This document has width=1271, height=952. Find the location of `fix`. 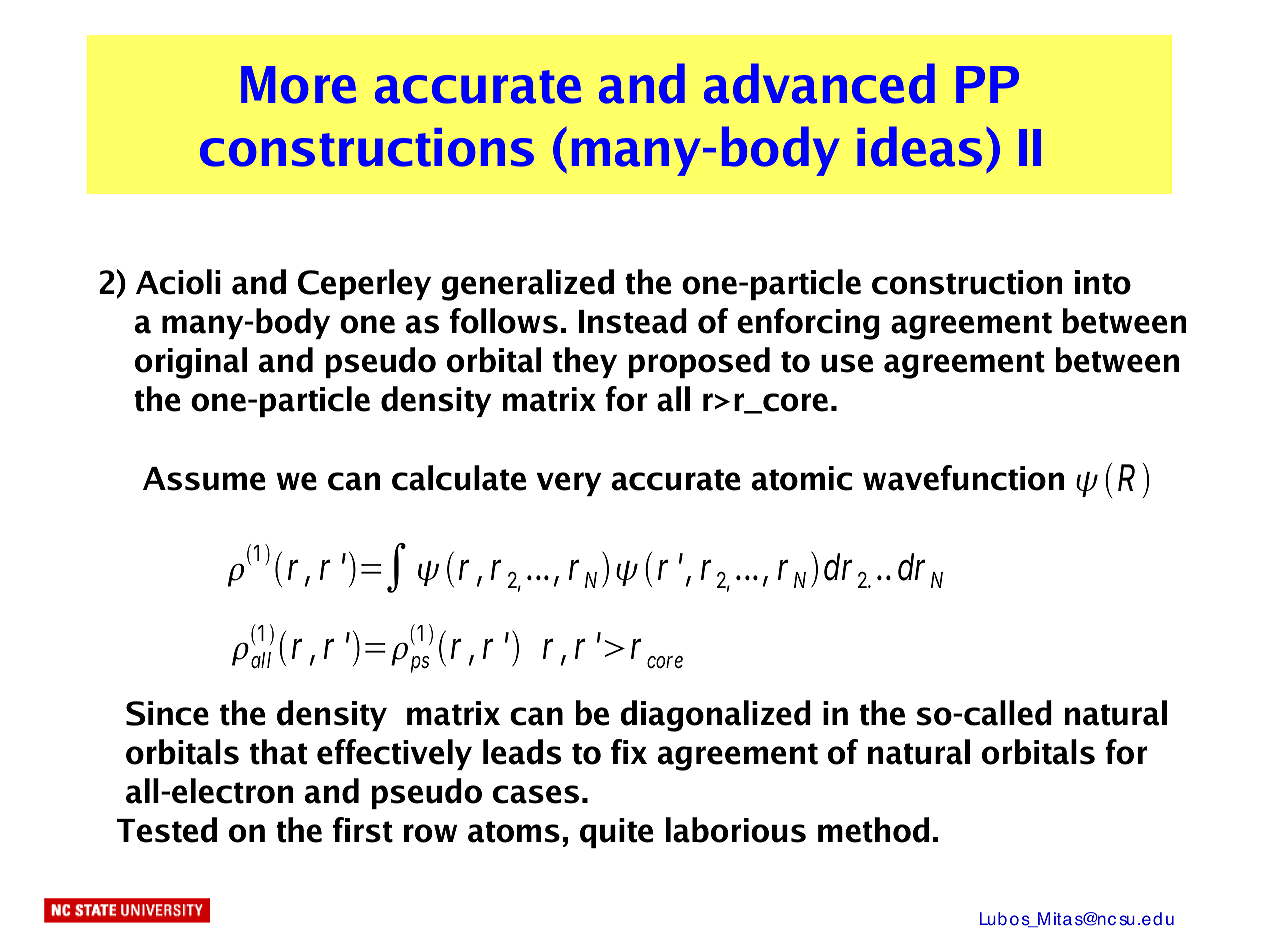

fix is located at coordinates (629, 751).
